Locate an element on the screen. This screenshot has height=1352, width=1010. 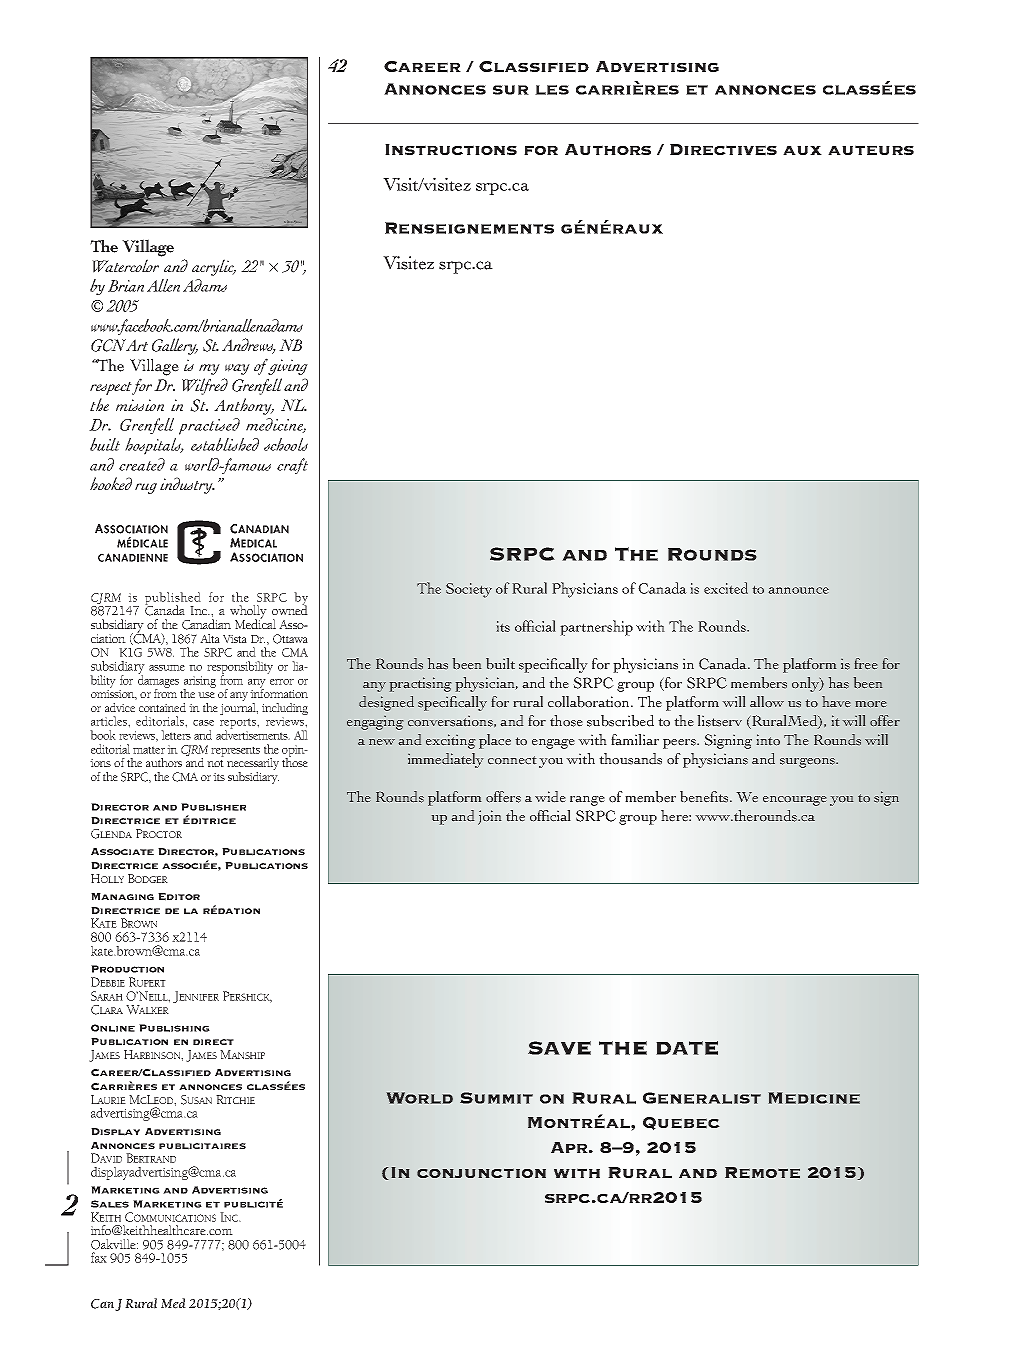
use is located at coordinates (206, 695).
